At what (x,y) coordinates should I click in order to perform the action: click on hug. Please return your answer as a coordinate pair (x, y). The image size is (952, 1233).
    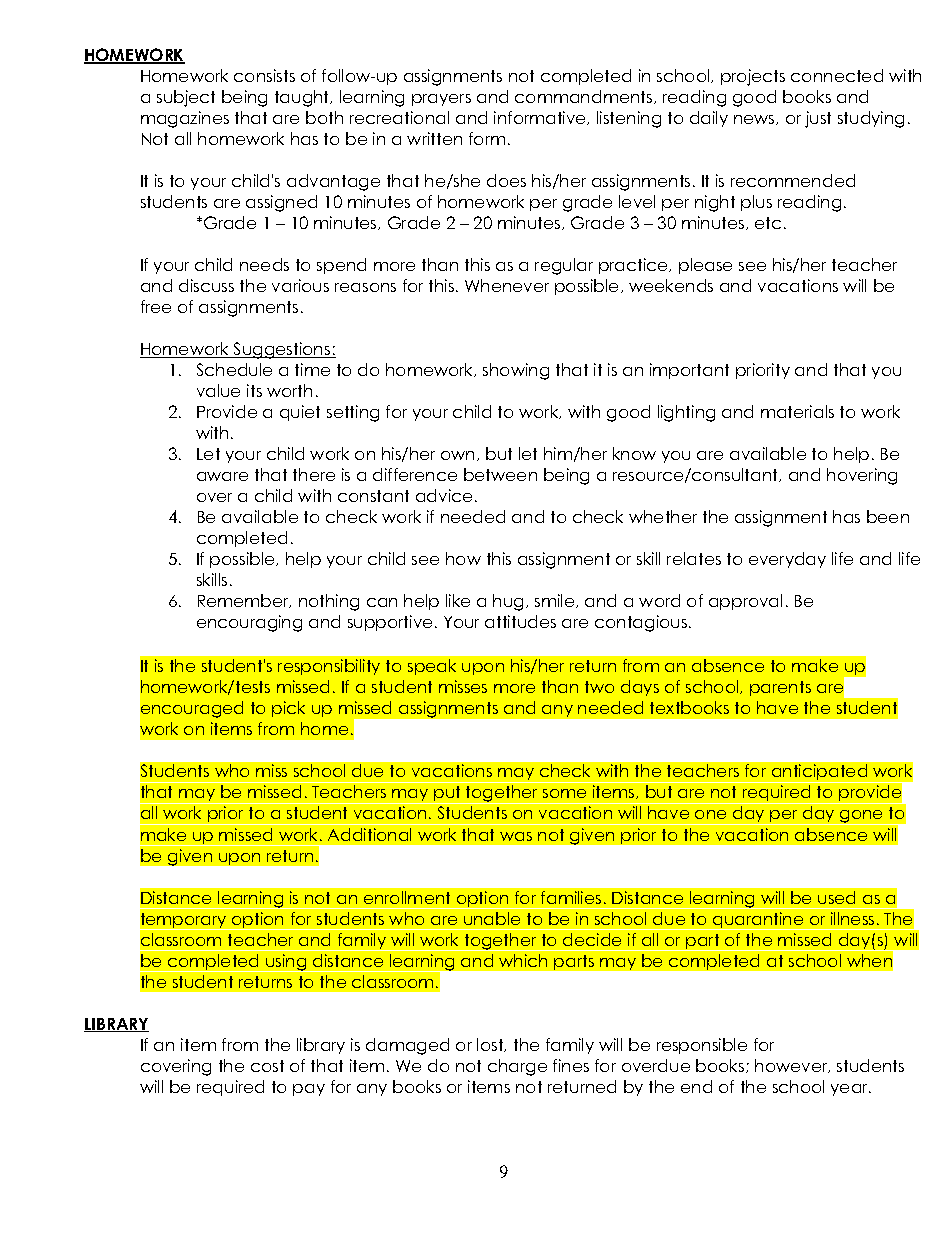
    Looking at the image, I should click on (510, 602).
